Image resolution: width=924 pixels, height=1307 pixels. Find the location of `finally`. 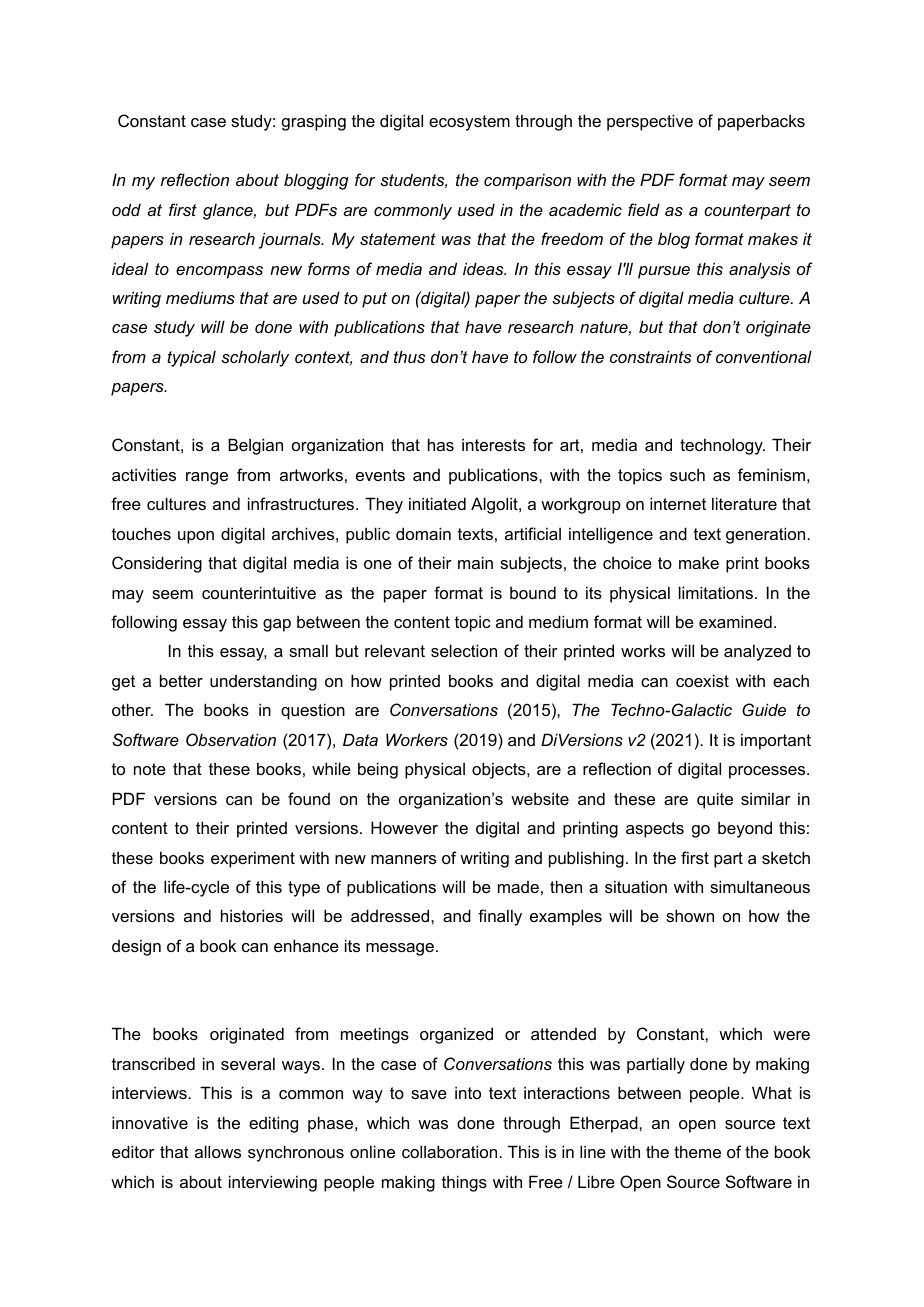

finally is located at coordinates (500, 917).
